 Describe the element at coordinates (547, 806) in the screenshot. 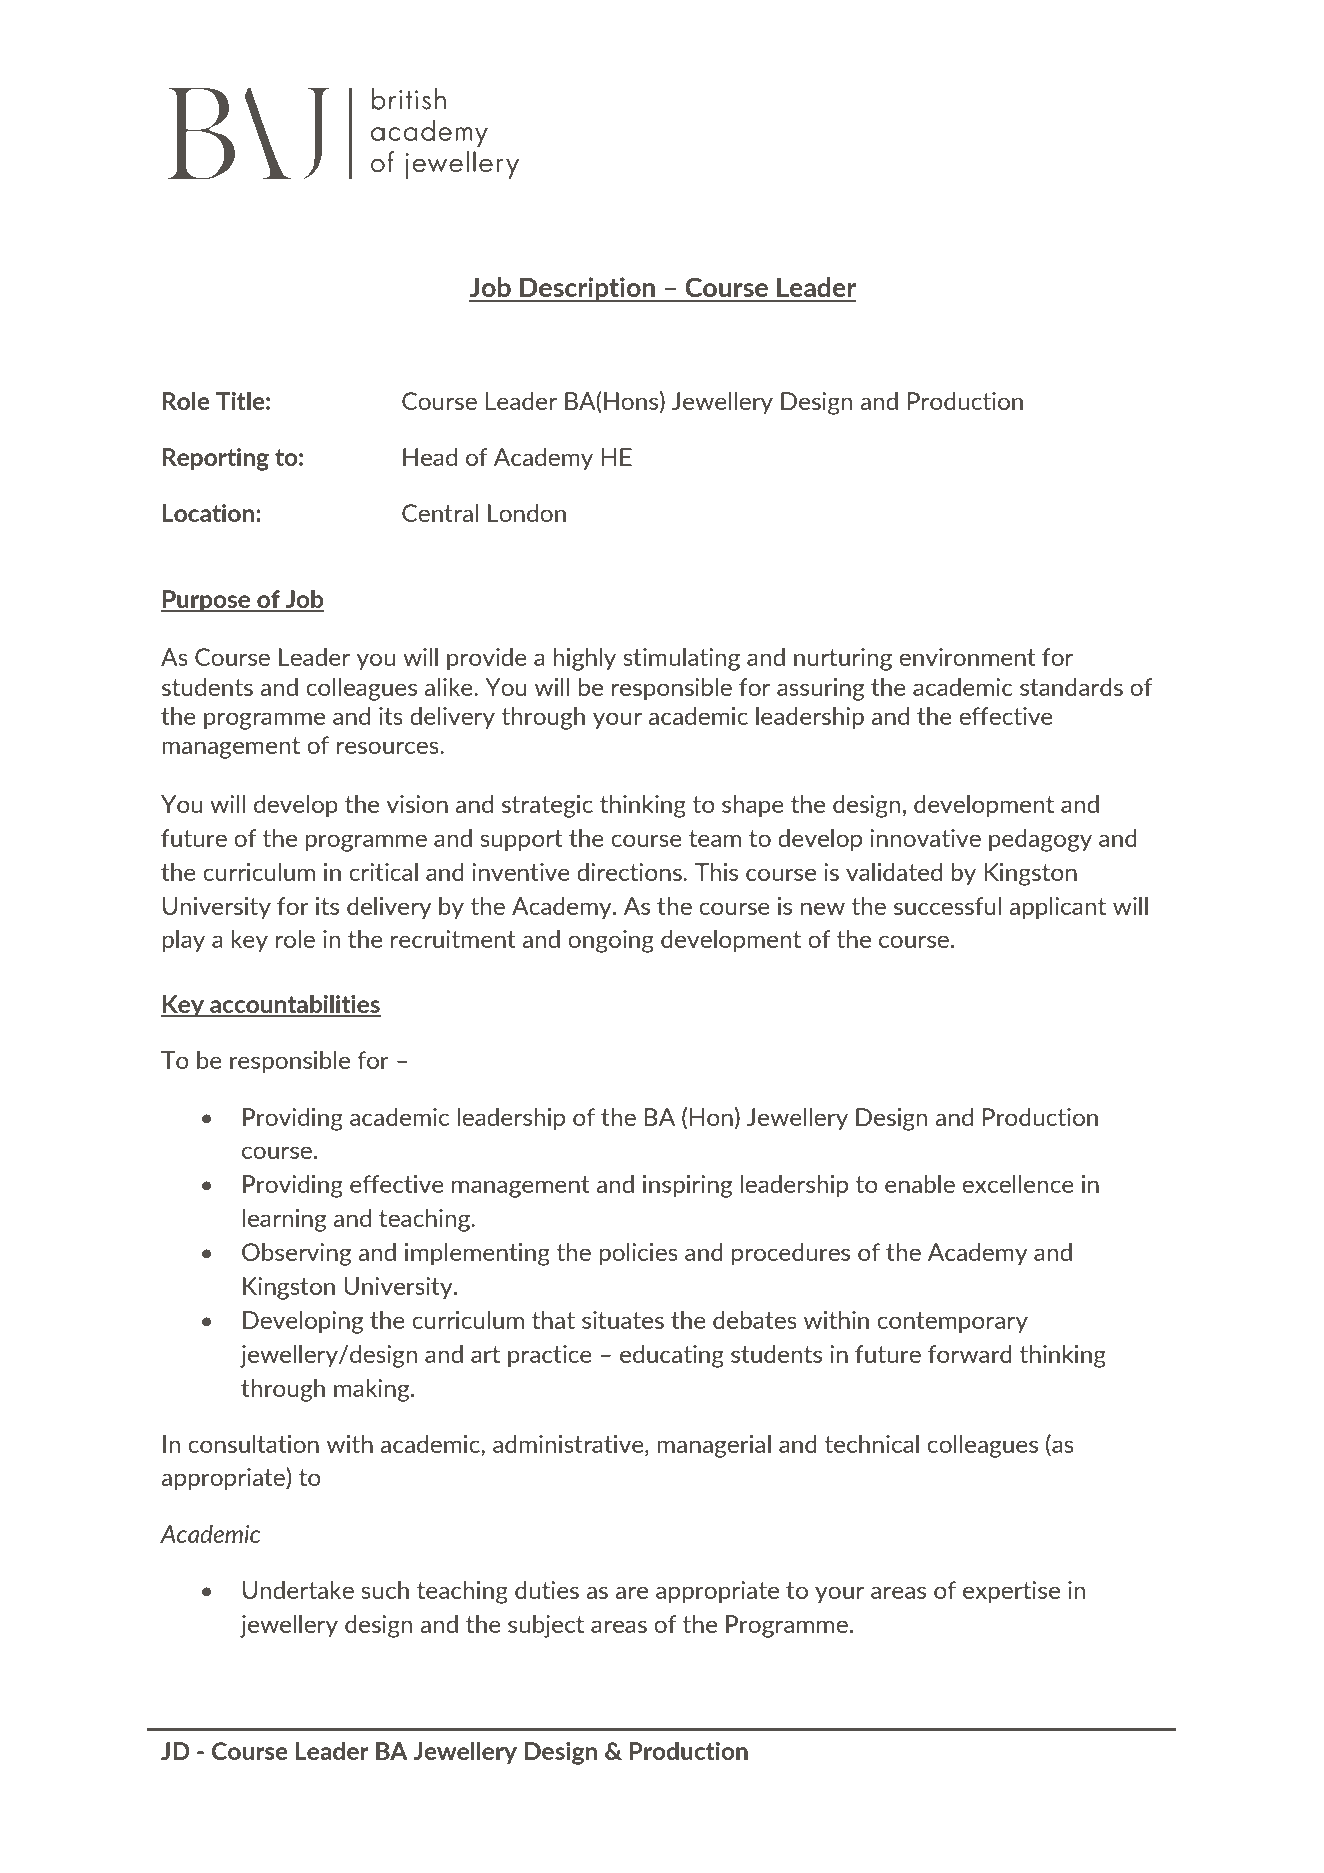

I see `strategic` at that location.
